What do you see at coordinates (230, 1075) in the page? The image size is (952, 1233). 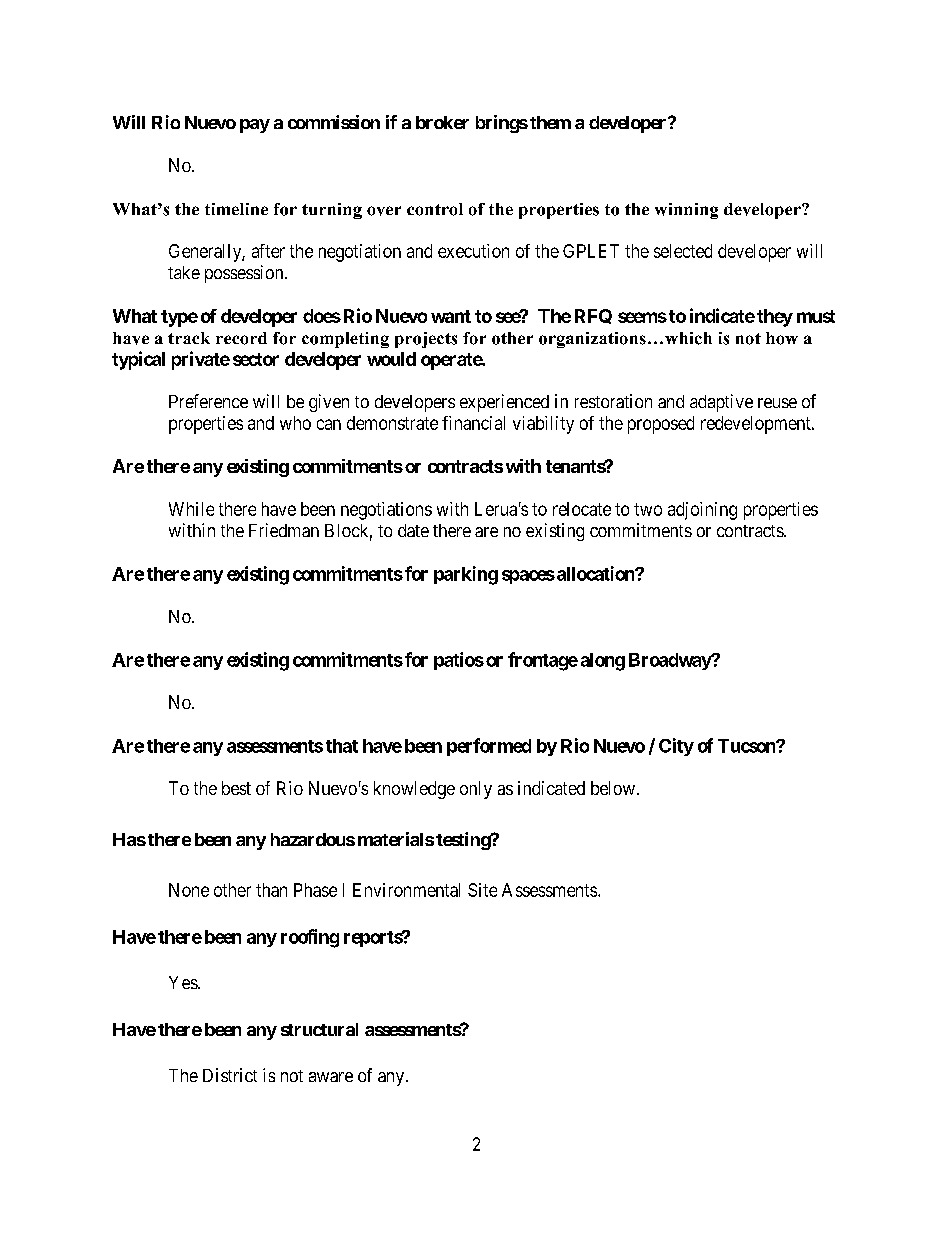 I see `District` at bounding box center [230, 1075].
